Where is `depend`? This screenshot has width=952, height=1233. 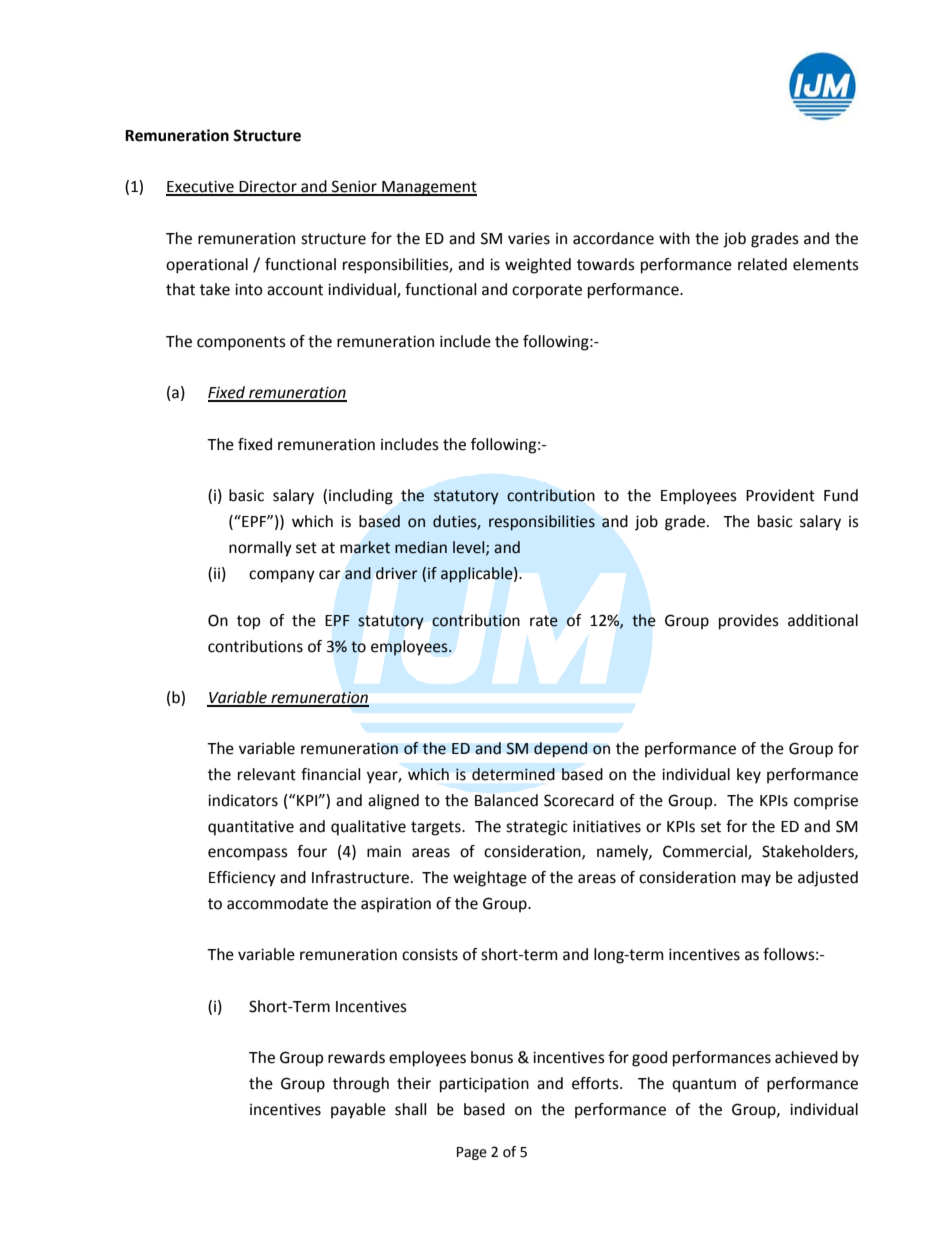 depend is located at coordinates (561, 750).
